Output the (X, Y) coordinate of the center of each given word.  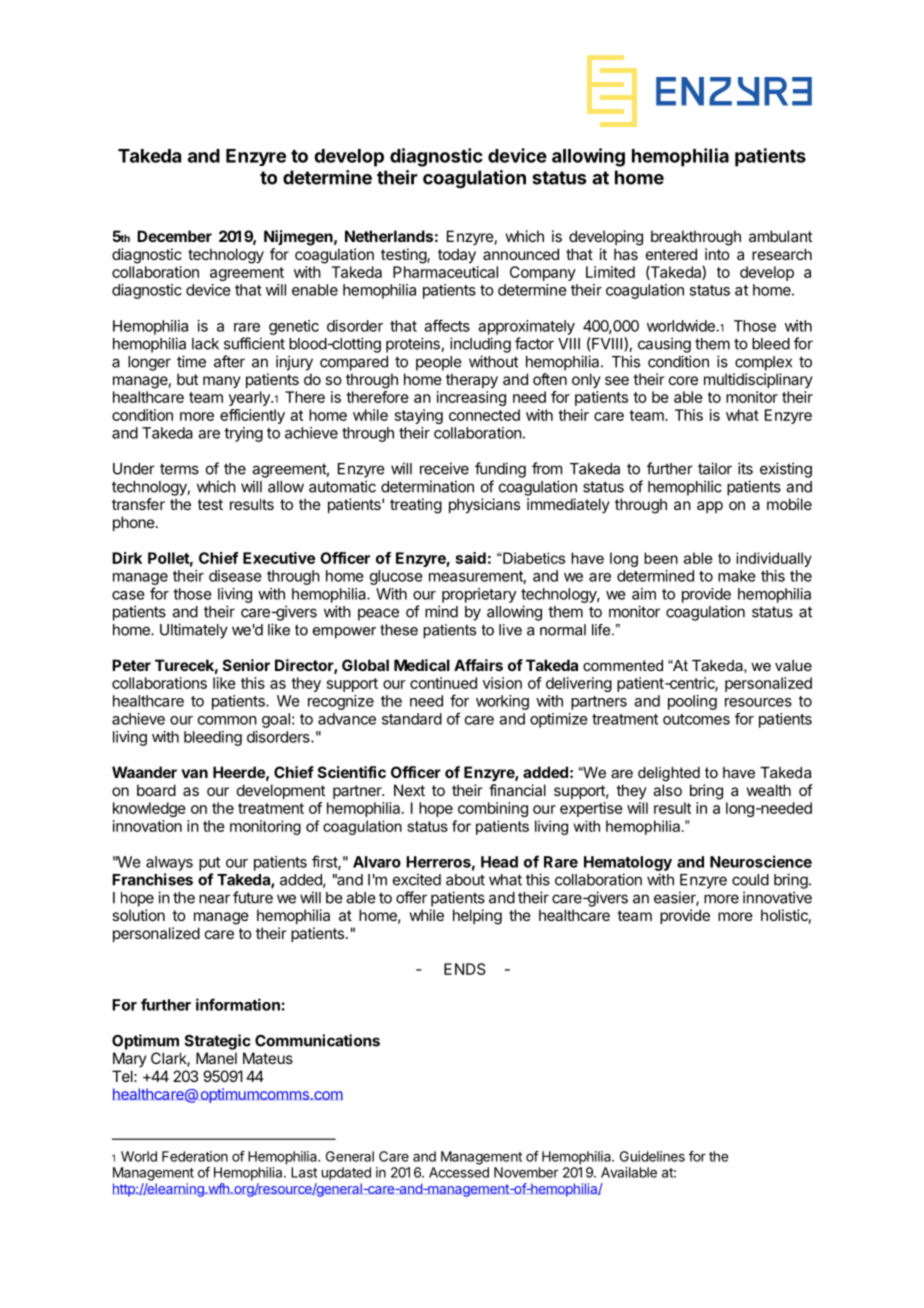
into (717, 254)
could (750, 880)
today (457, 256)
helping (477, 917)
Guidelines (652, 1156)
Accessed (459, 1172)
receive (444, 468)
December (174, 236)
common (227, 720)
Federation (195, 1156)
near (214, 899)
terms (179, 469)
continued (443, 683)
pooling (692, 702)
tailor (715, 468)
